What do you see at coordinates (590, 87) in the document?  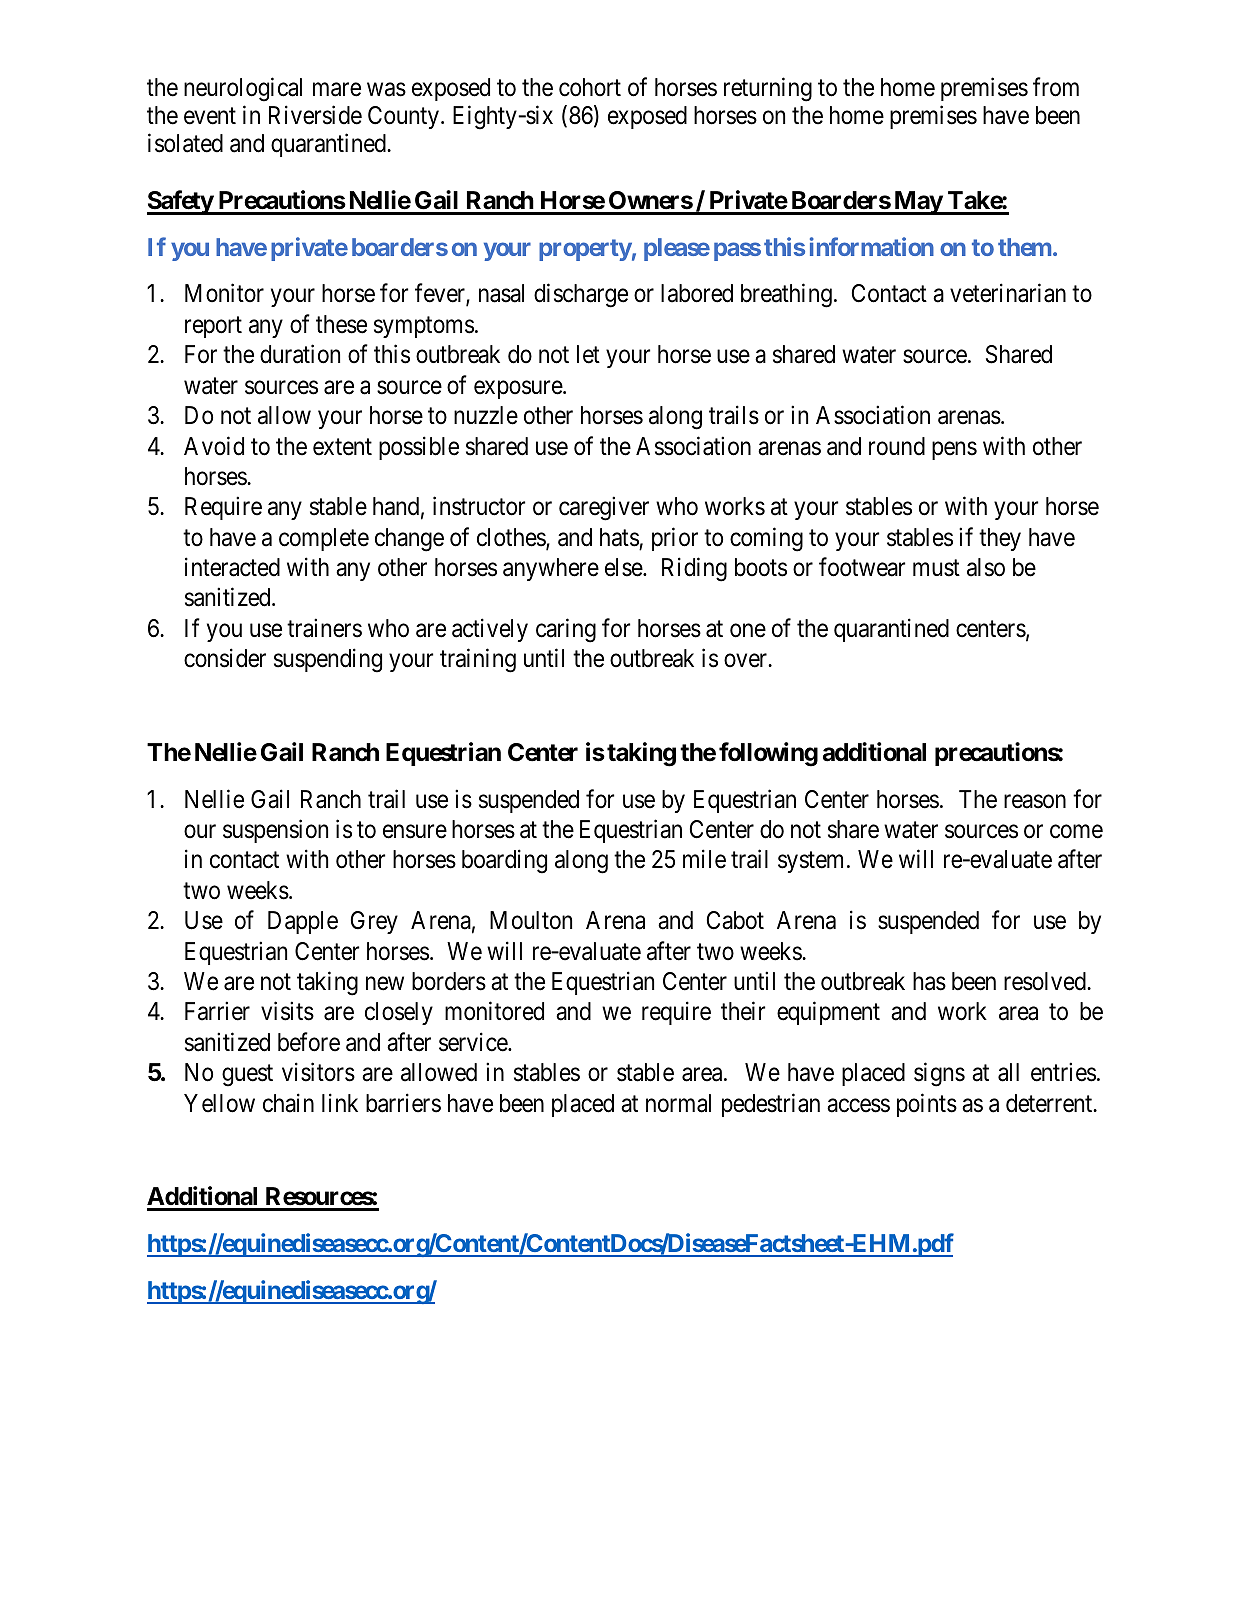 I see `cohort` at bounding box center [590, 87].
